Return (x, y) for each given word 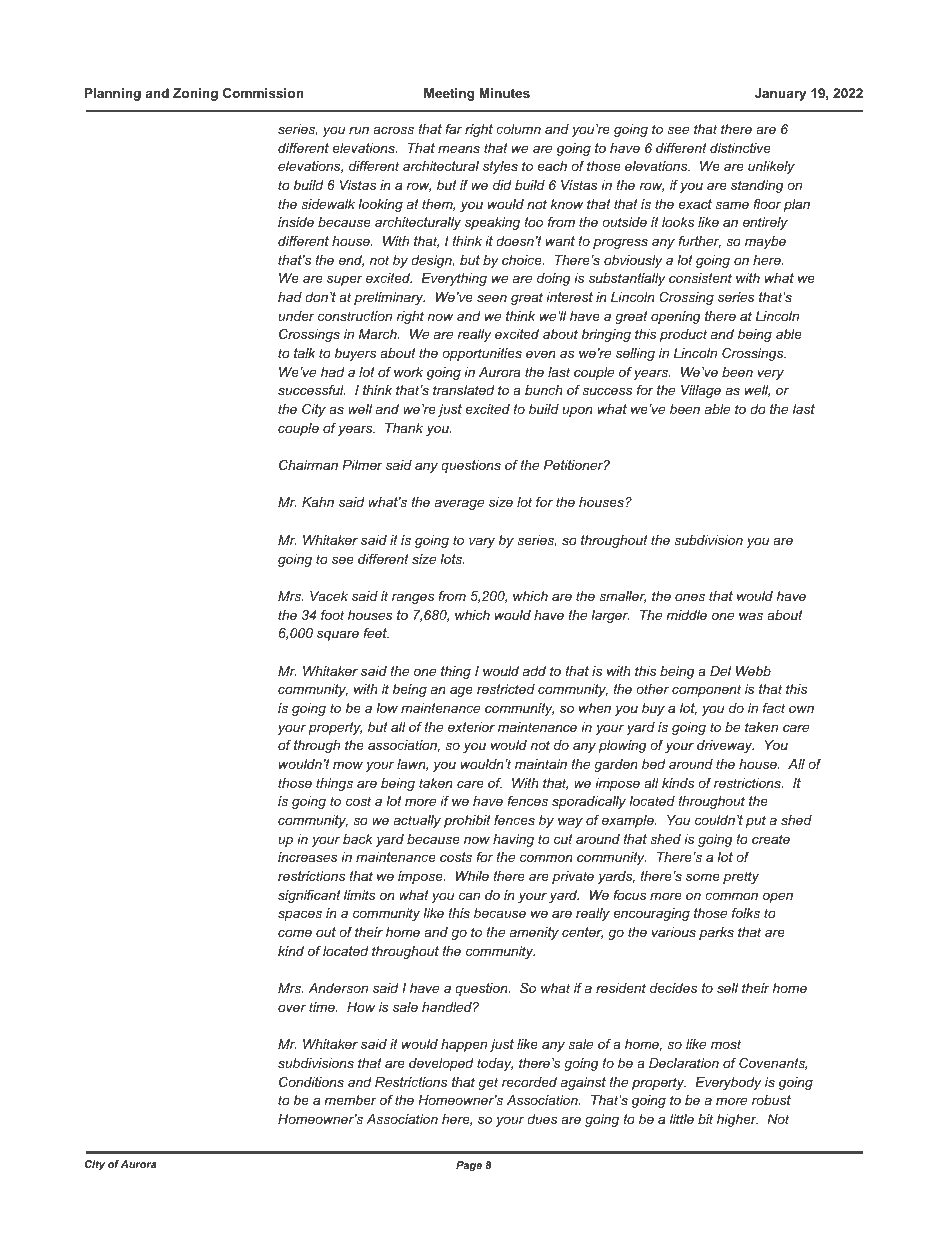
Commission (263, 93)
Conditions (311, 1082)
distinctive (740, 148)
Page (469, 1166)
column (519, 129)
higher (737, 1120)
